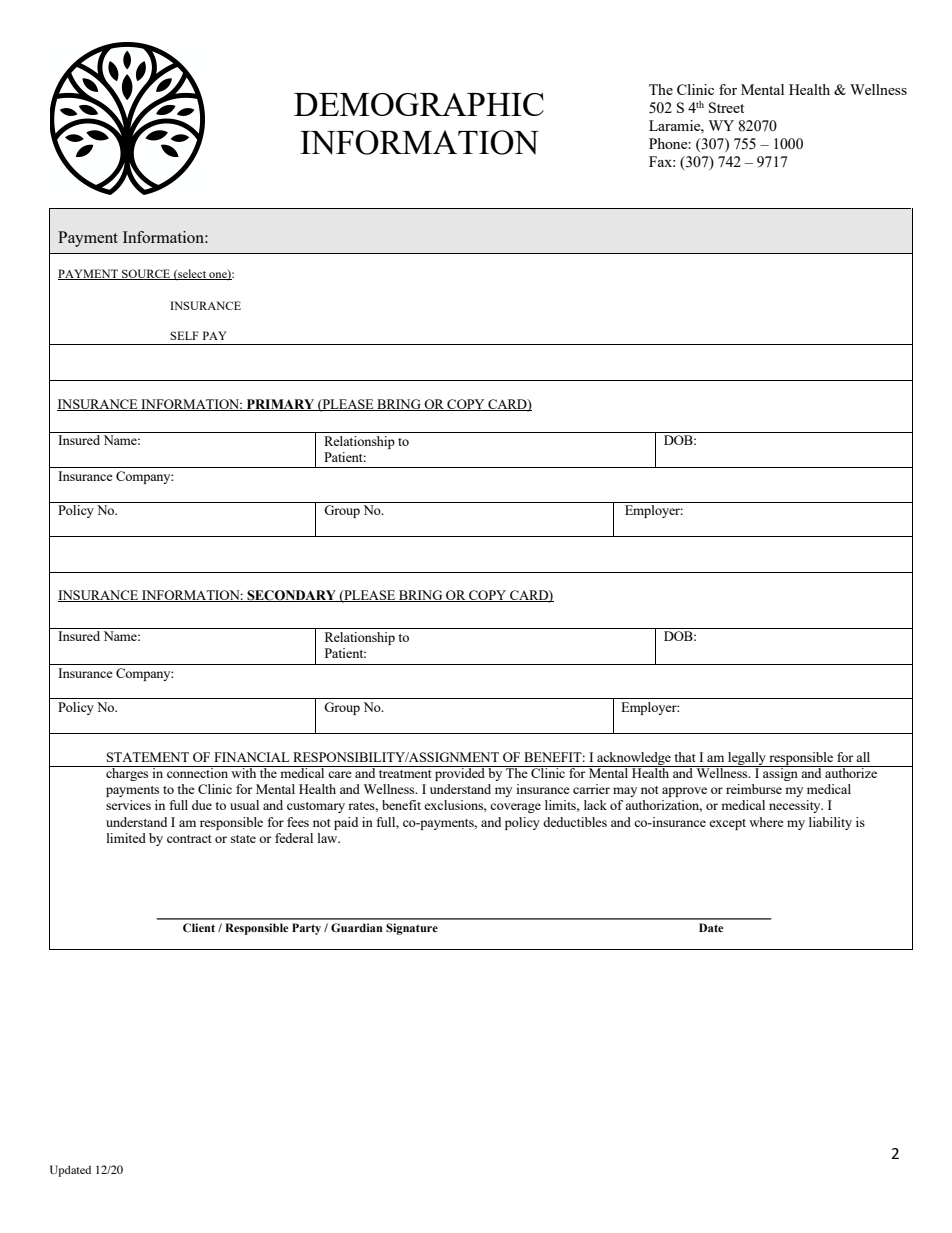 The width and height of the screenshot is (952, 1233). Describe the element at coordinates (419, 104) in the screenshot. I see `DEMOGRAPHIC` at that location.
